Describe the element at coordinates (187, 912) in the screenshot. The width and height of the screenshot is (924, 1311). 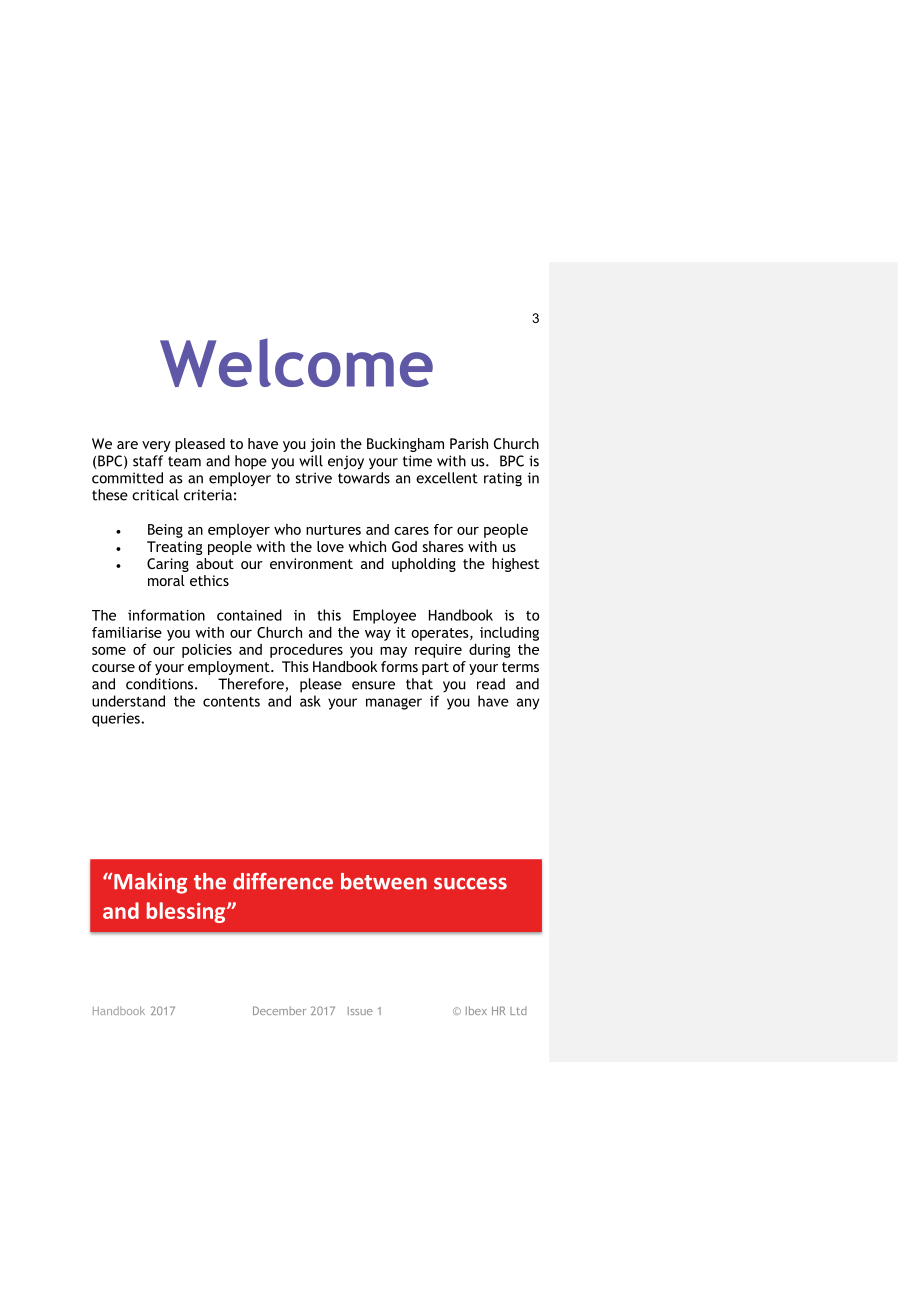
I see `blessing` at that location.
